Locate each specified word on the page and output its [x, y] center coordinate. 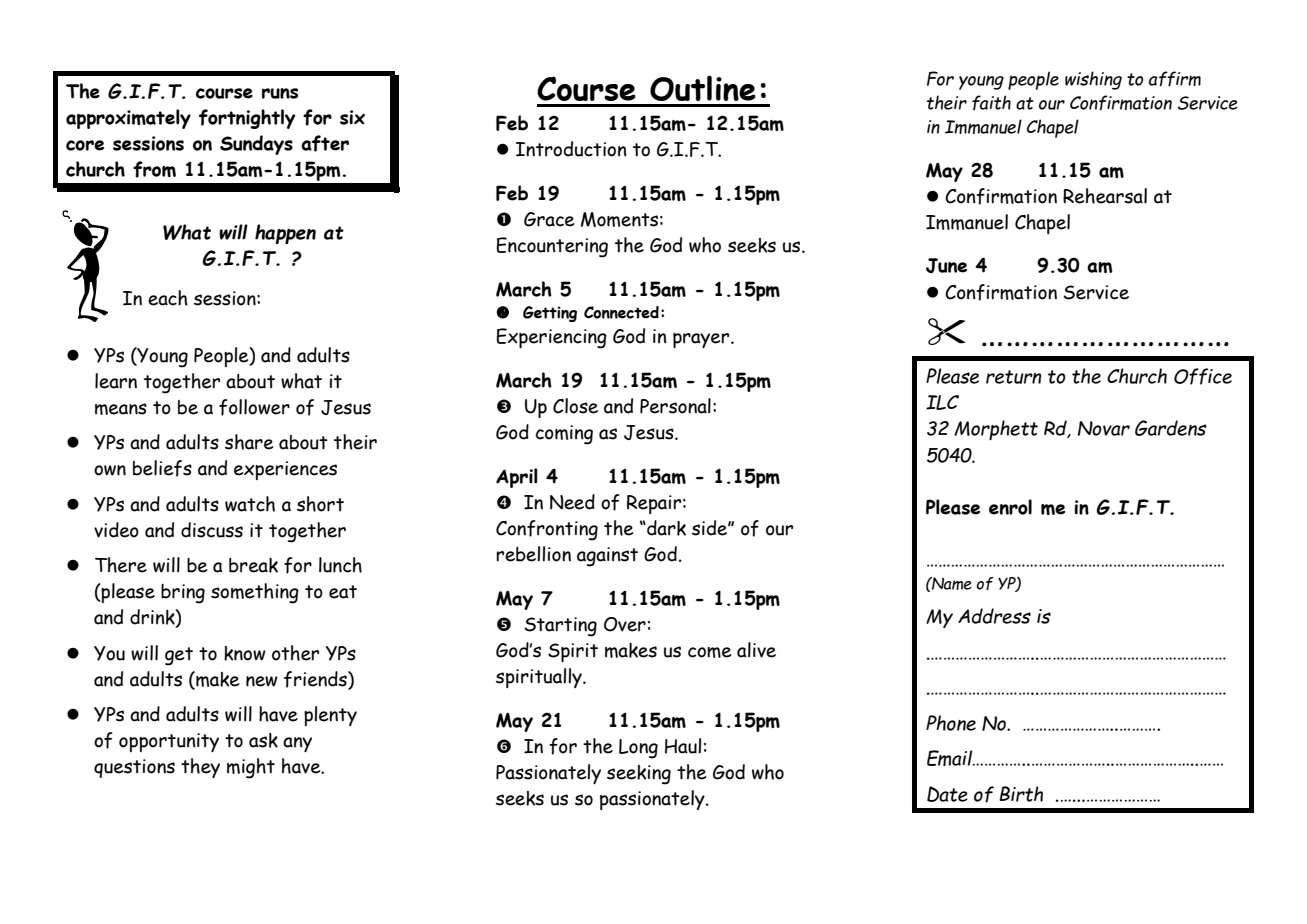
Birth [1021, 794]
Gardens [1171, 428]
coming [564, 435]
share [249, 442]
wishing [1093, 80]
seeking [639, 775]
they [200, 768]
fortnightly [247, 119]
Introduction [571, 149]
